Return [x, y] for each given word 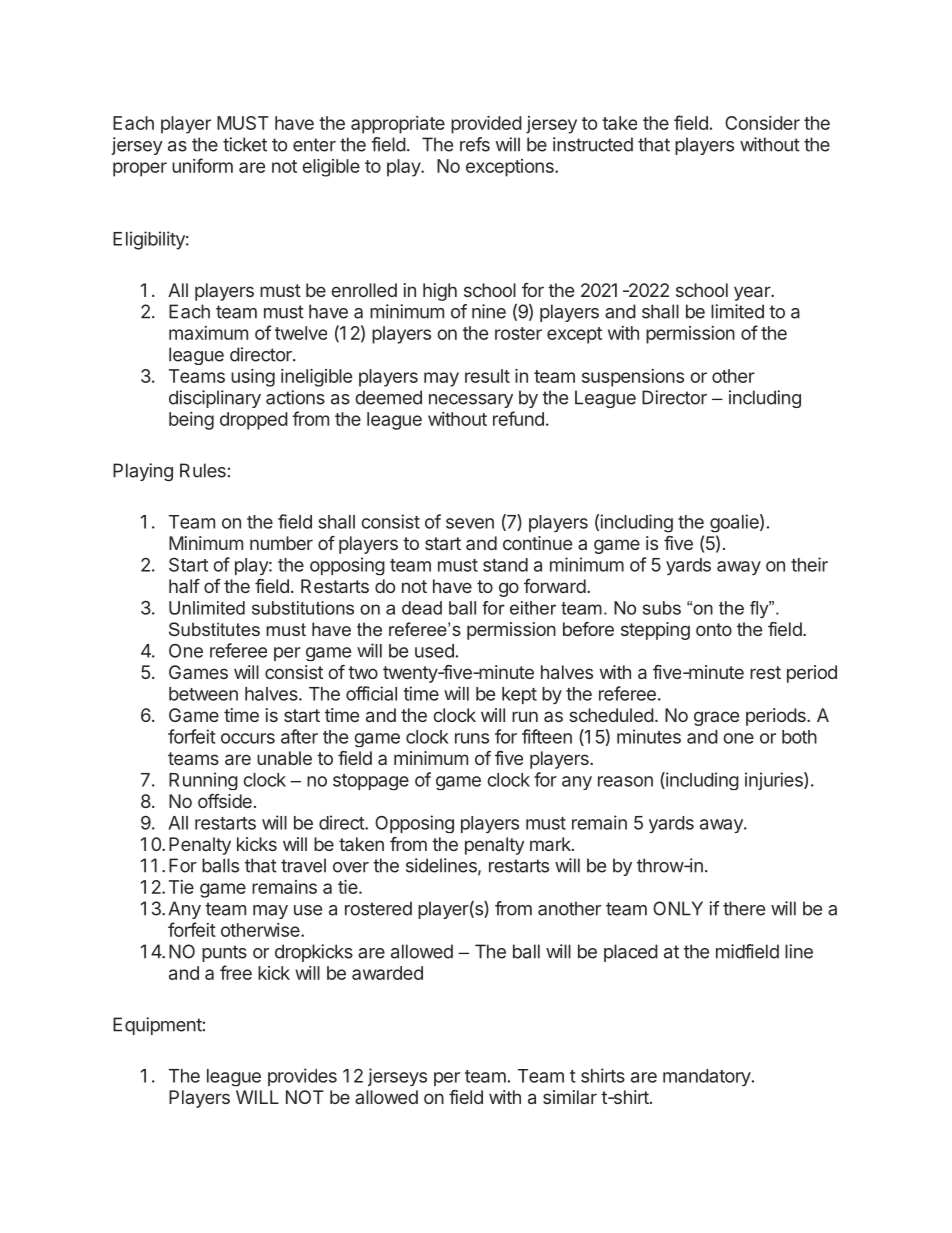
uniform [202, 165]
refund [518, 418]
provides [302, 1077]
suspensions [633, 378]
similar [570, 1097]
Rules [203, 470]
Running [203, 781]
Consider [762, 123]
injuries [775, 781]
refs [475, 144]
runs [472, 738]
